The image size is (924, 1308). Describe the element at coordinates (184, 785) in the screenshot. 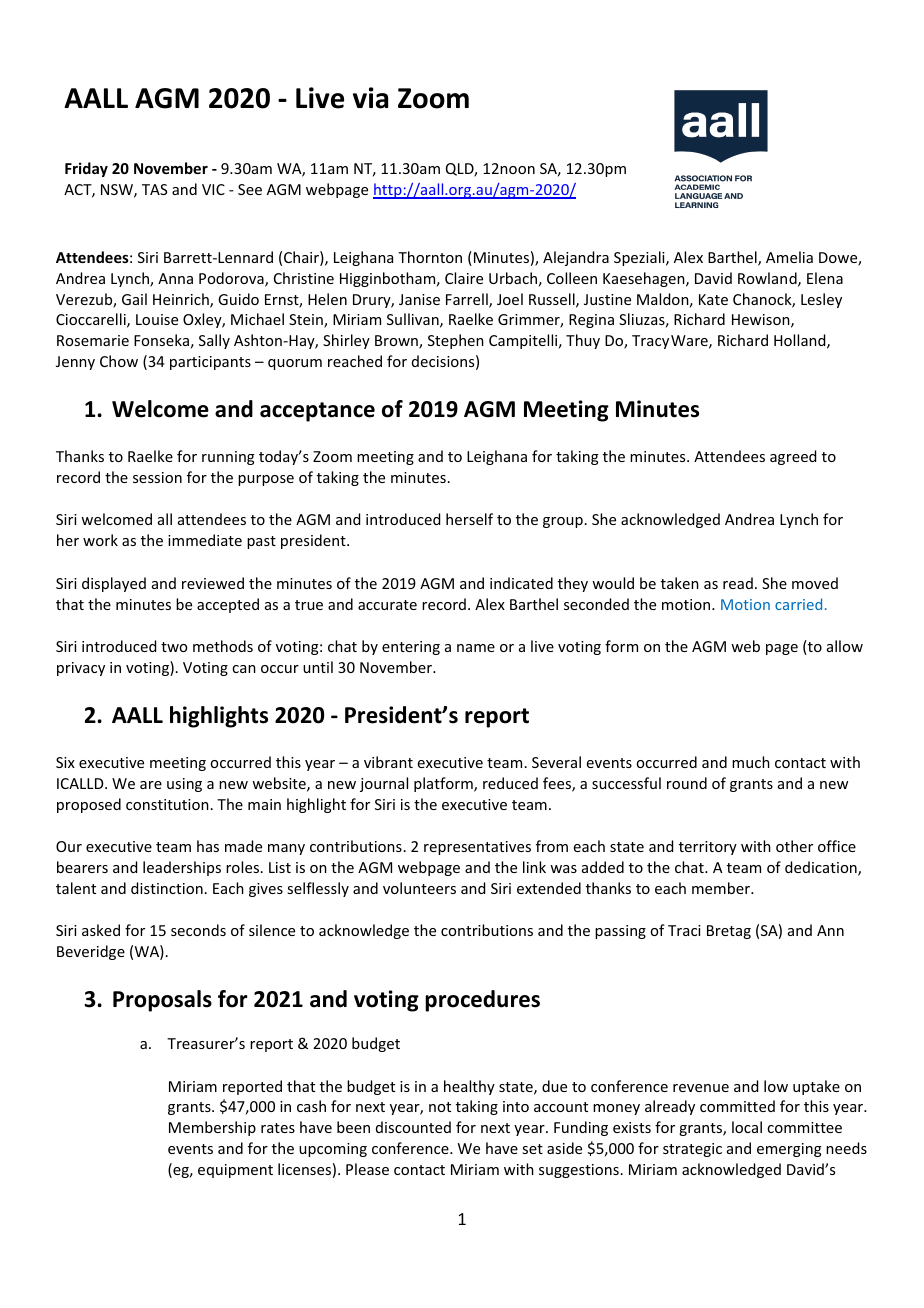

I see `using` at that location.
